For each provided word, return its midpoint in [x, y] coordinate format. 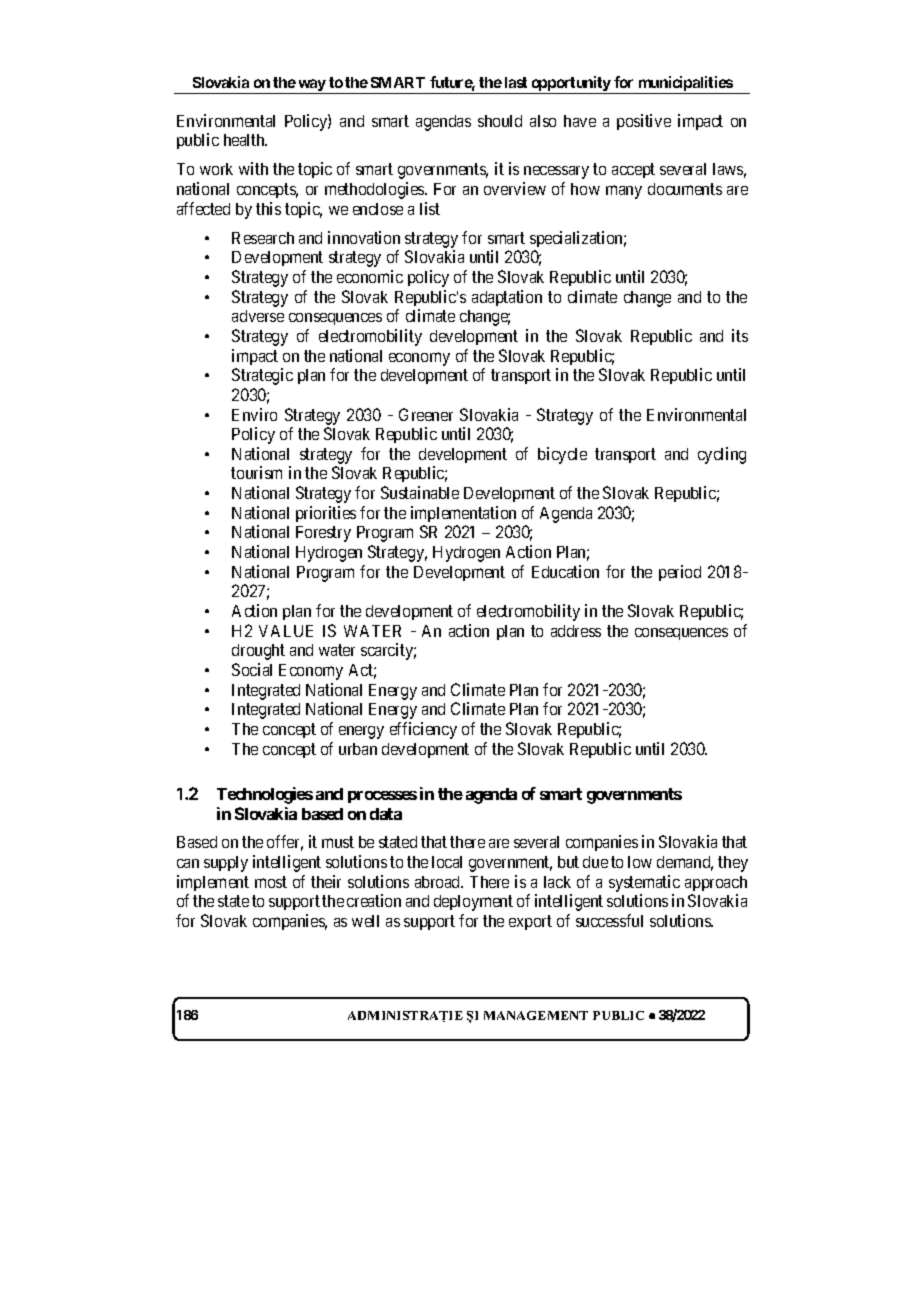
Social [252, 669]
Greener [426, 414]
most [271, 882]
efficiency [423, 730]
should [500, 121]
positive [644, 122]
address [576, 631]
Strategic [262, 376]
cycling [722, 455]
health [245, 140]
